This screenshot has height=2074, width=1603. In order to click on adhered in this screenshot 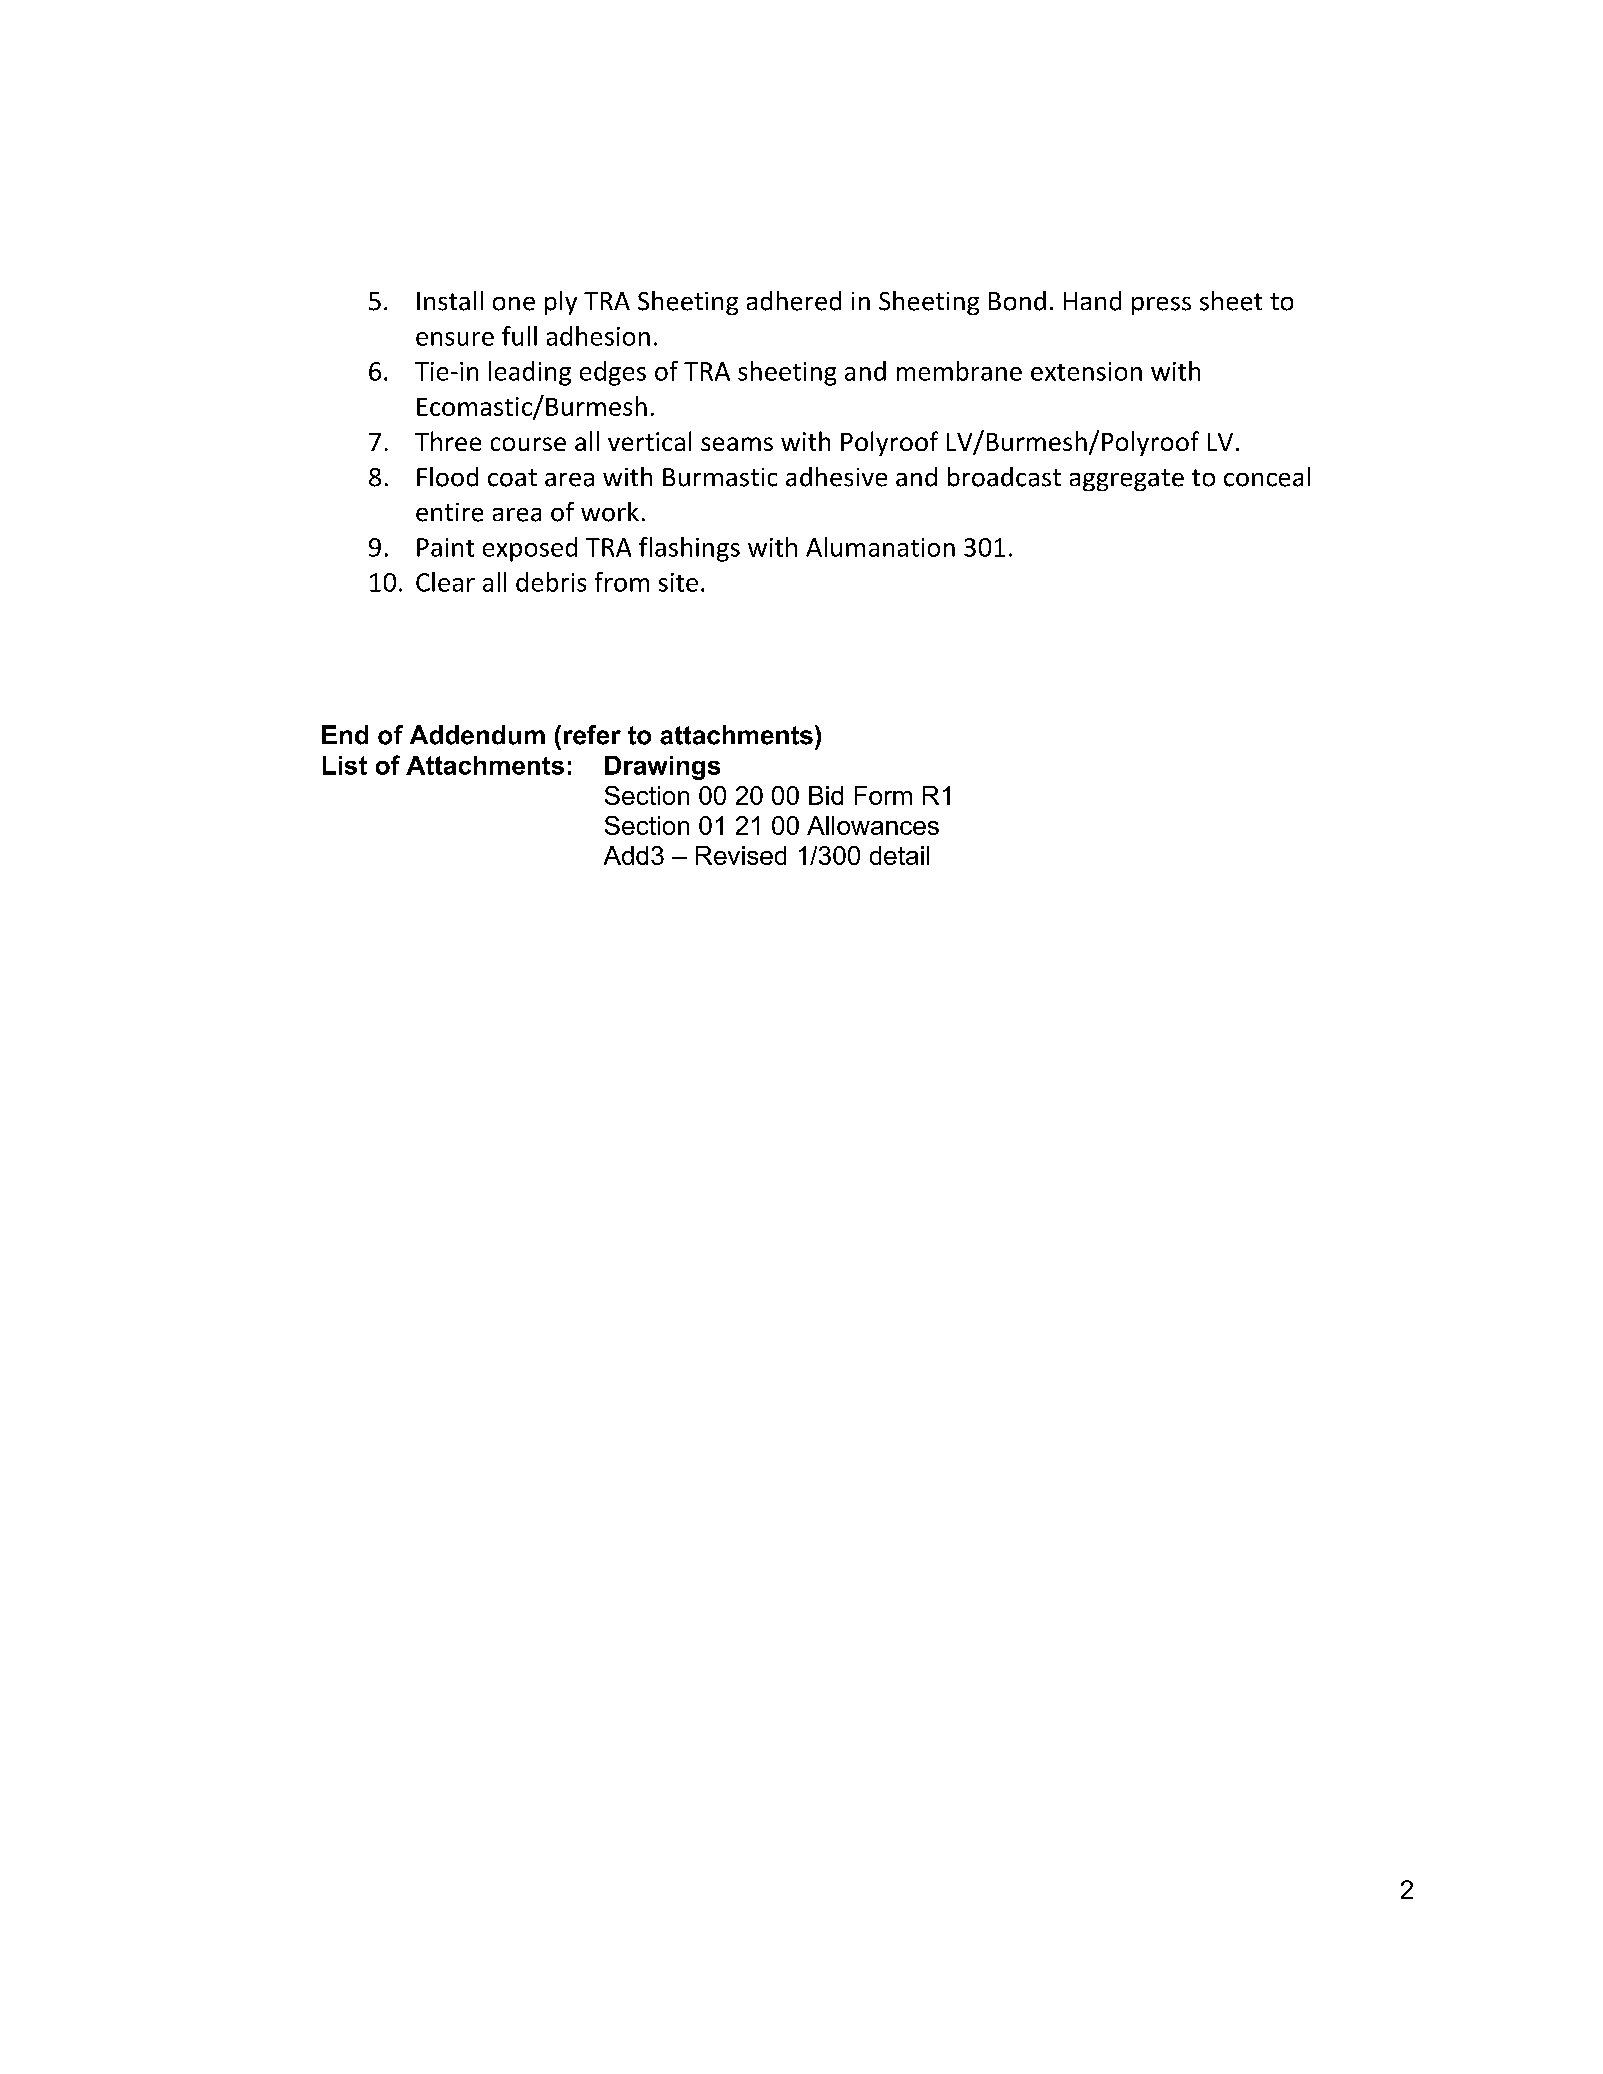, I will do `click(794, 301)`.
